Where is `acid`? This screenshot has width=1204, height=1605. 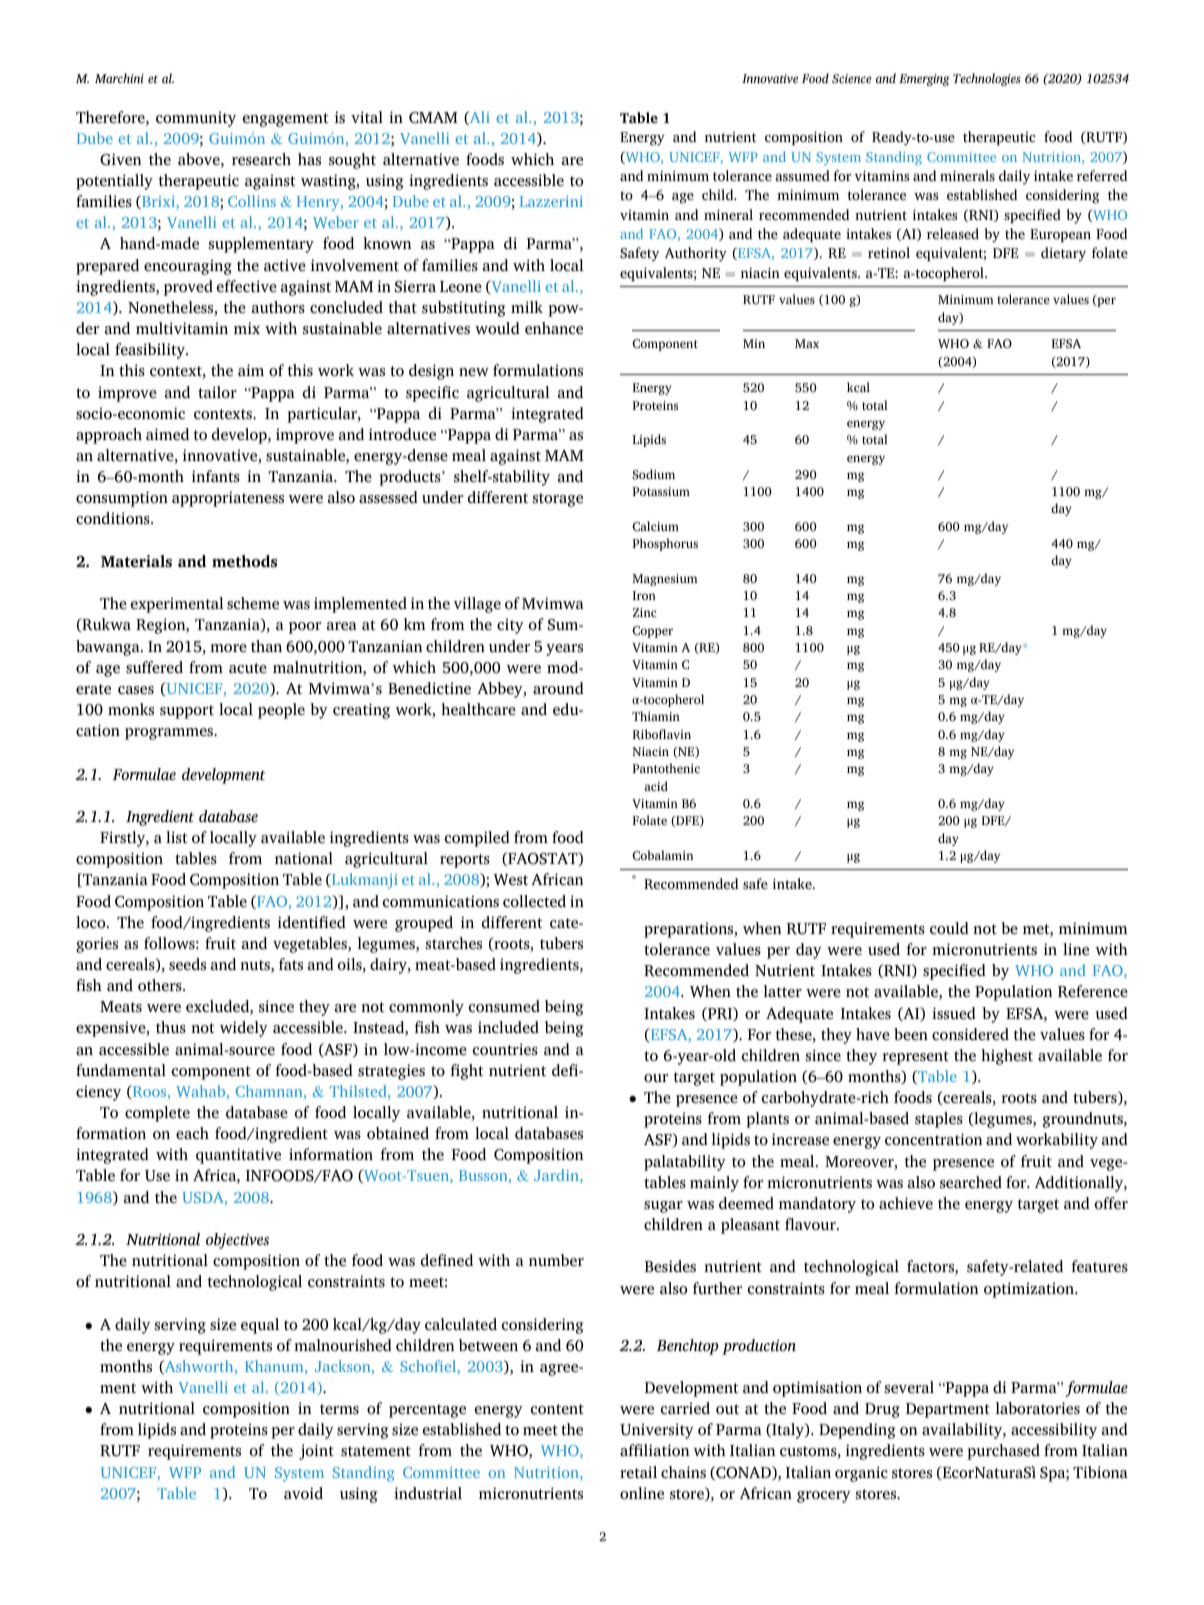
acid is located at coordinates (656, 786).
